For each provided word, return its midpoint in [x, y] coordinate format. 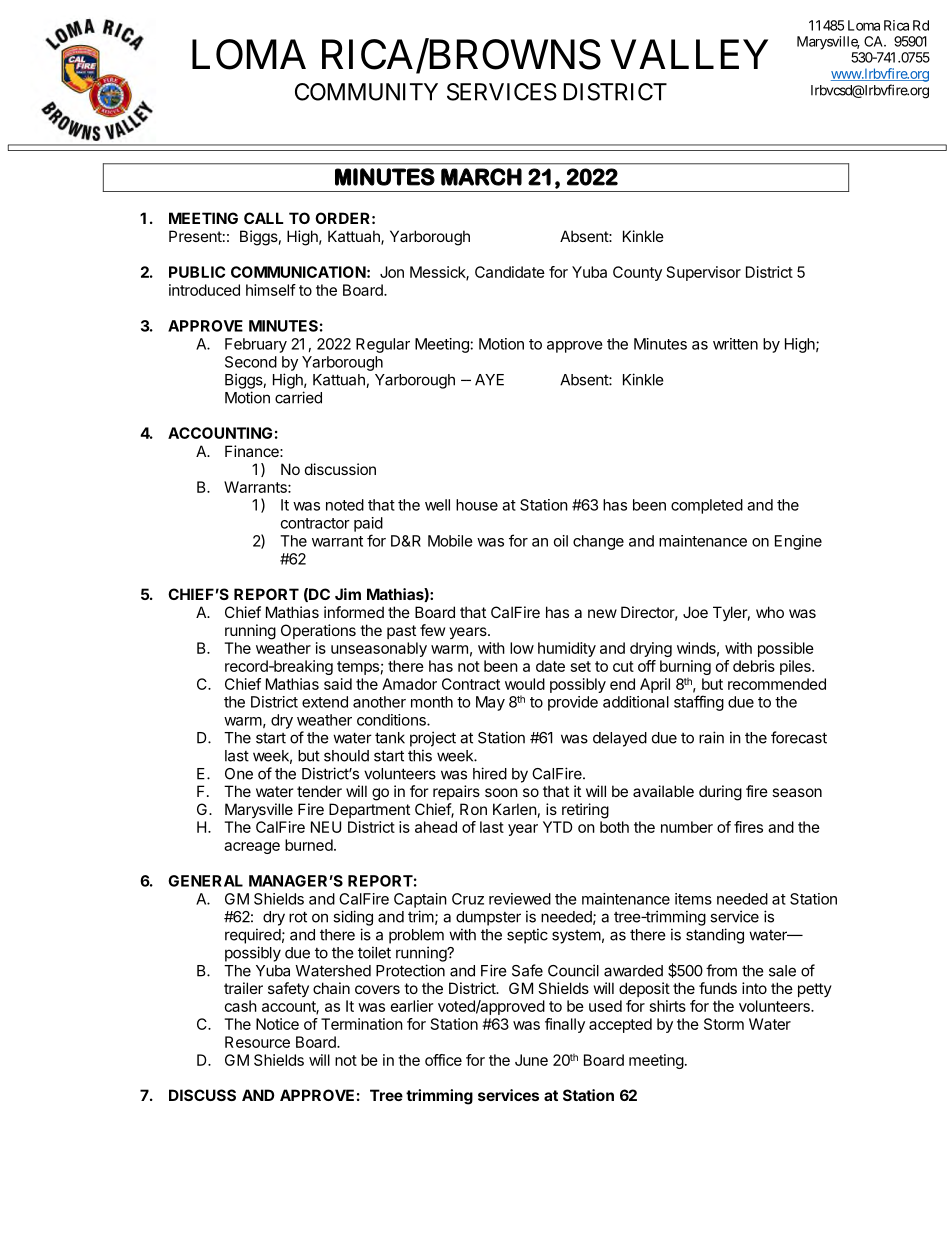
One [239, 774]
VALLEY [689, 54]
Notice [277, 1024]
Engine [798, 542]
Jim [348, 594]
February [256, 345]
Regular [383, 345]
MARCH [481, 177]
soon [501, 792]
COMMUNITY [366, 92]
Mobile [450, 541]
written [735, 344]
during [720, 793]
